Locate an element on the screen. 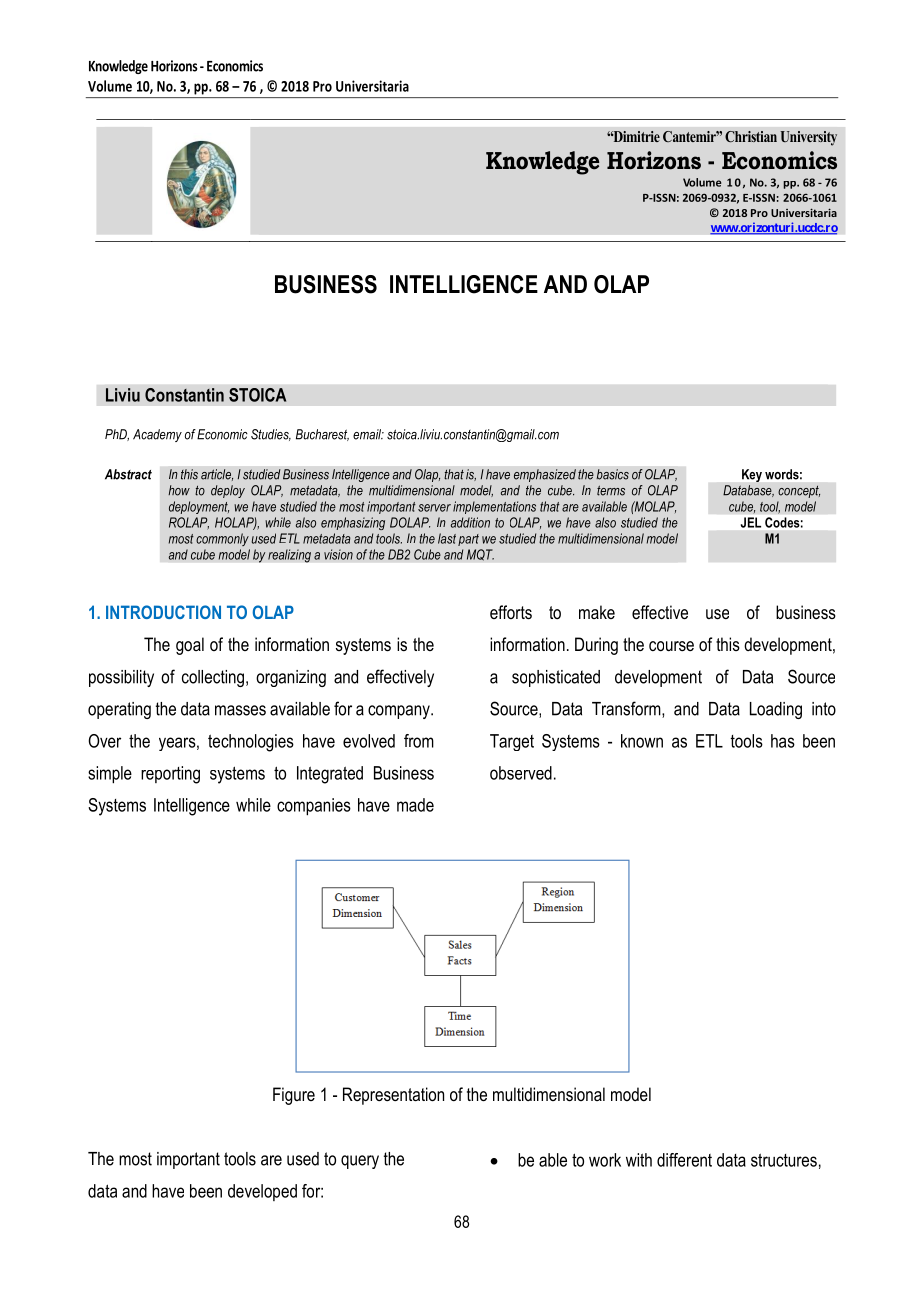 The width and height of the screenshot is (924, 1309). Key is located at coordinates (752, 475).
